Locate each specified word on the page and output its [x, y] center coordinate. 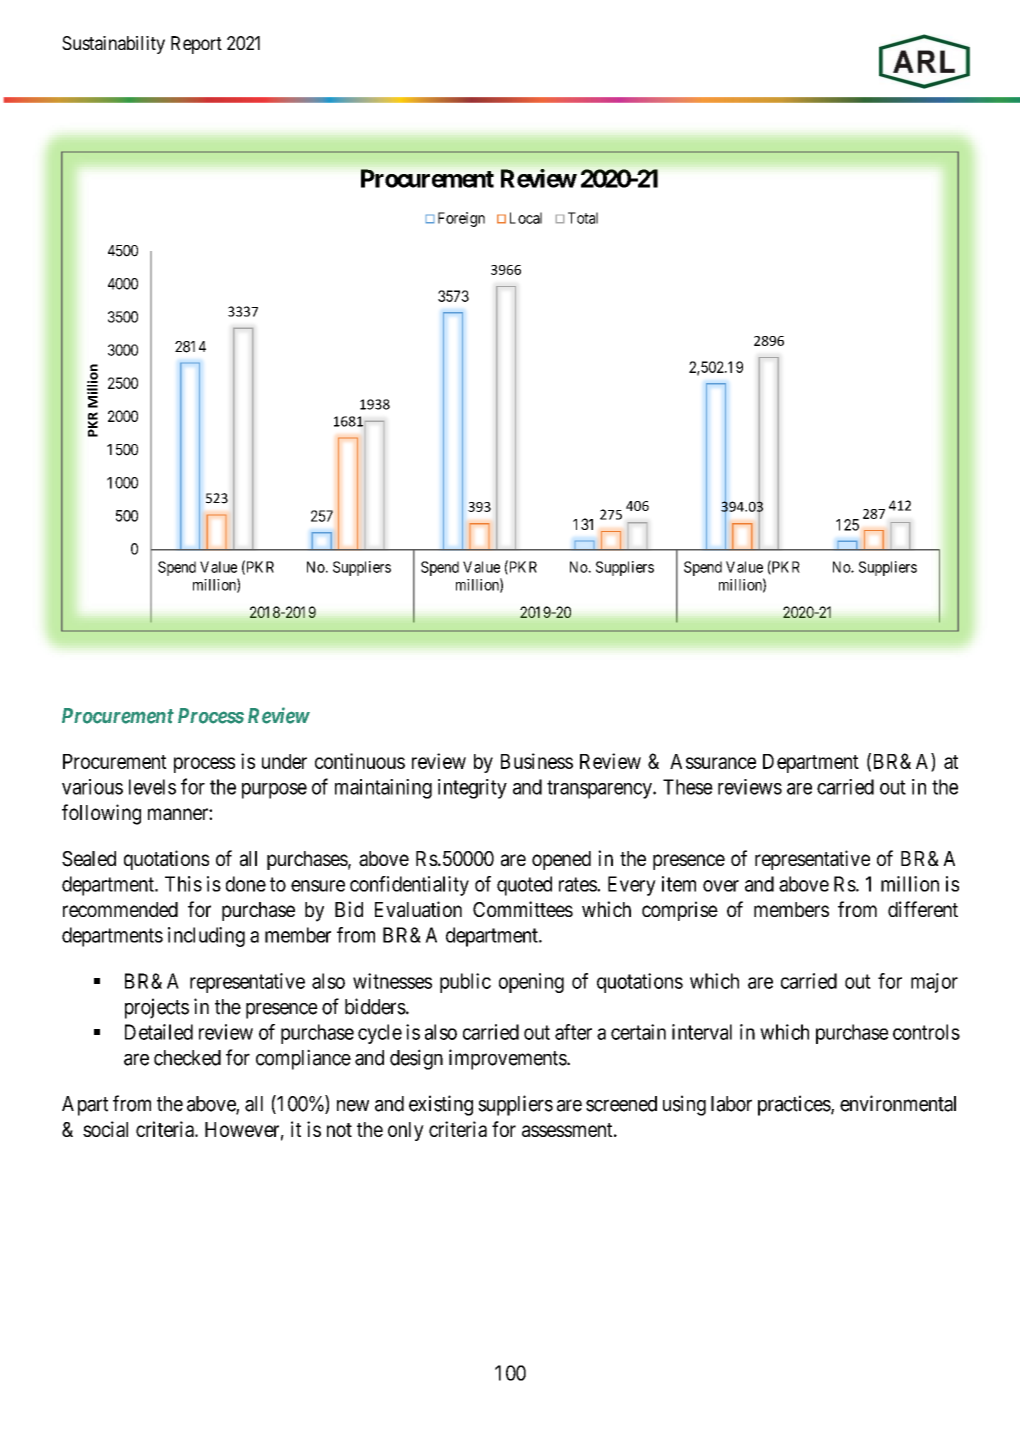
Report [196, 45]
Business [537, 761]
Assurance [713, 761]
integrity [472, 789]
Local [526, 218]
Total [583, 218]
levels [152, 787]
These [688, 787]
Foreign [461, 219]
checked [187, 1058]
